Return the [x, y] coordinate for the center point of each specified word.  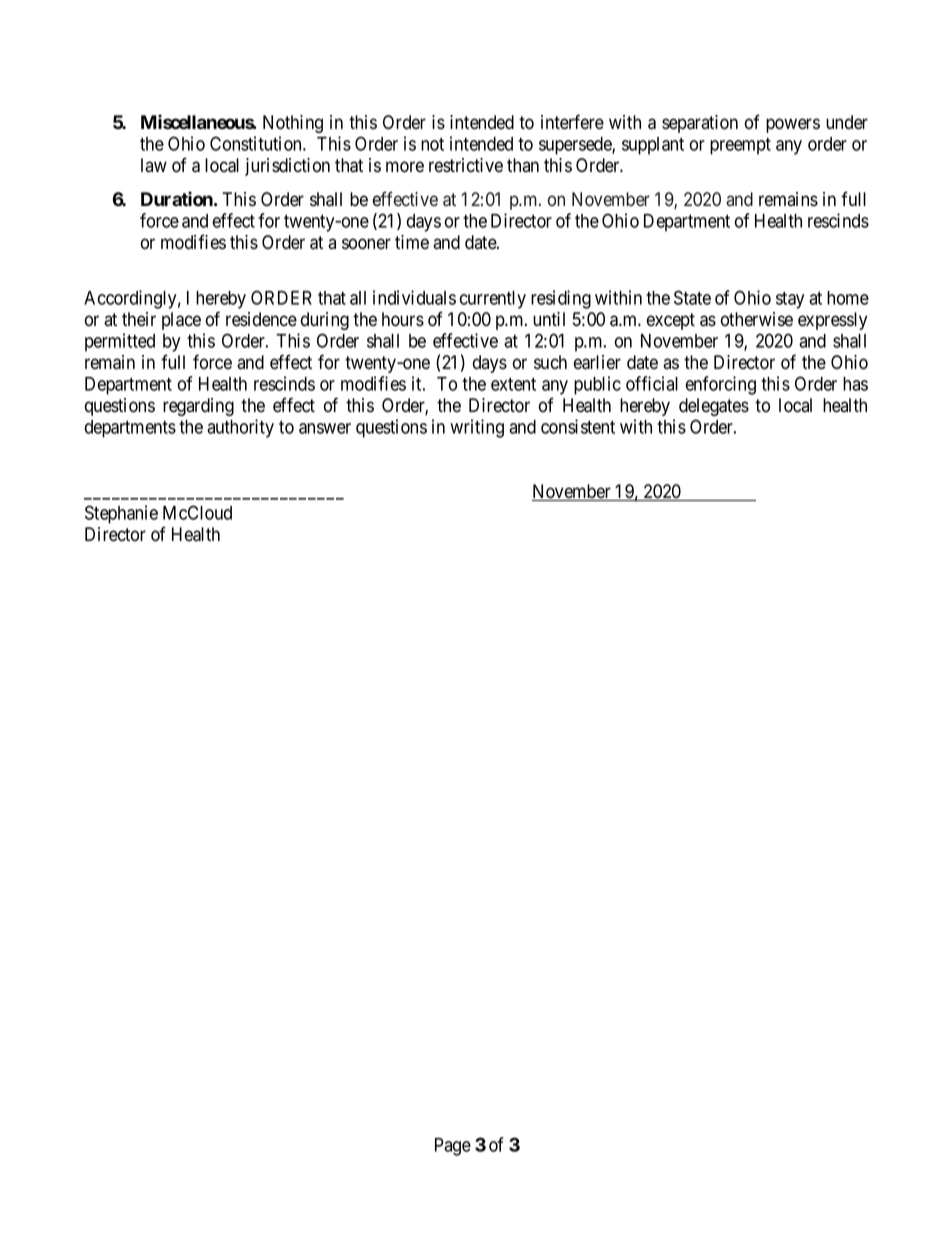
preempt [740, 146]
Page [453, 1147]
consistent [578, 426]
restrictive [466, 165]
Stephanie [121, 514]
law [154, 165]
